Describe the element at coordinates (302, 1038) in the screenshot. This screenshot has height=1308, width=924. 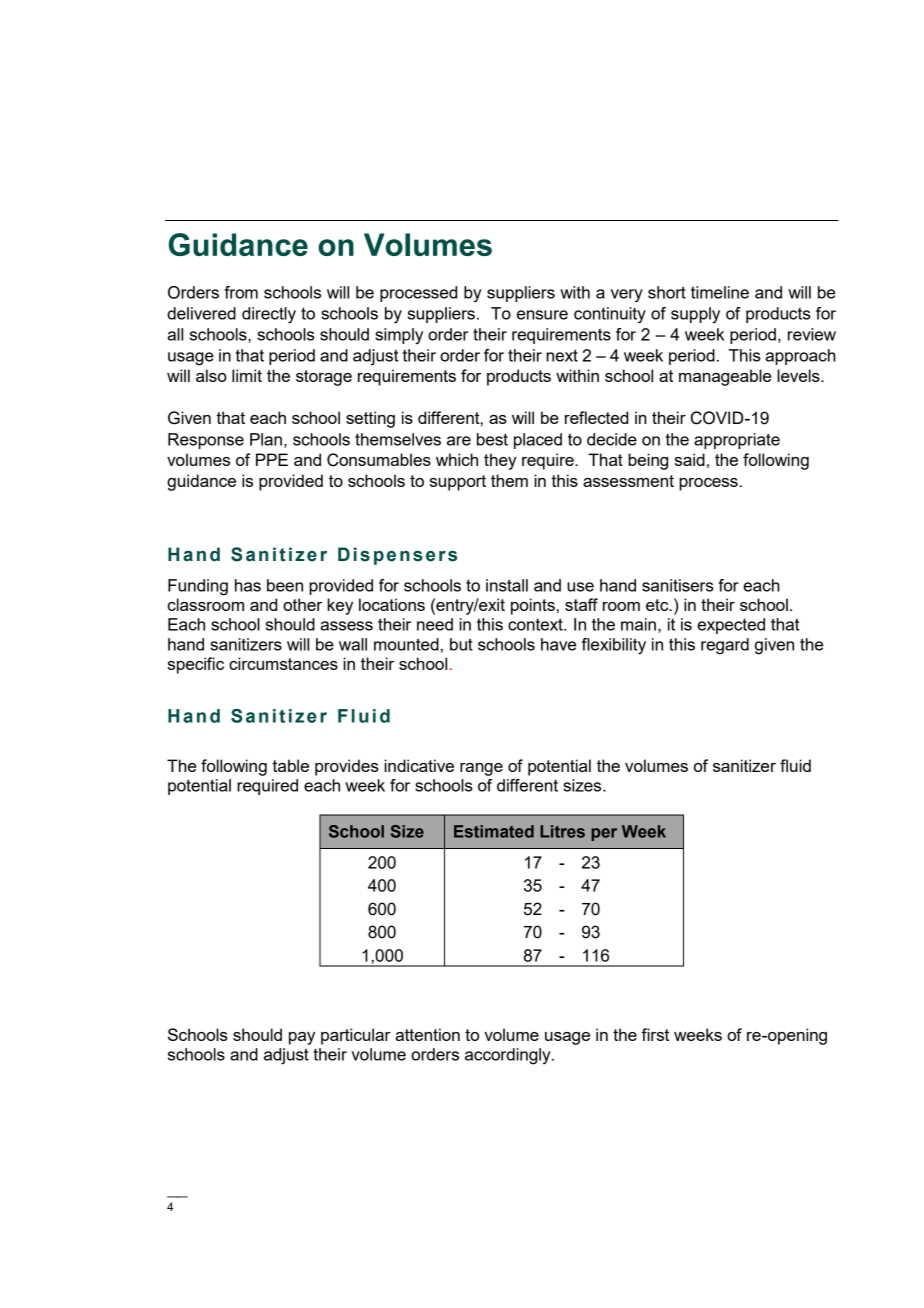
I see `pay` at that location.
